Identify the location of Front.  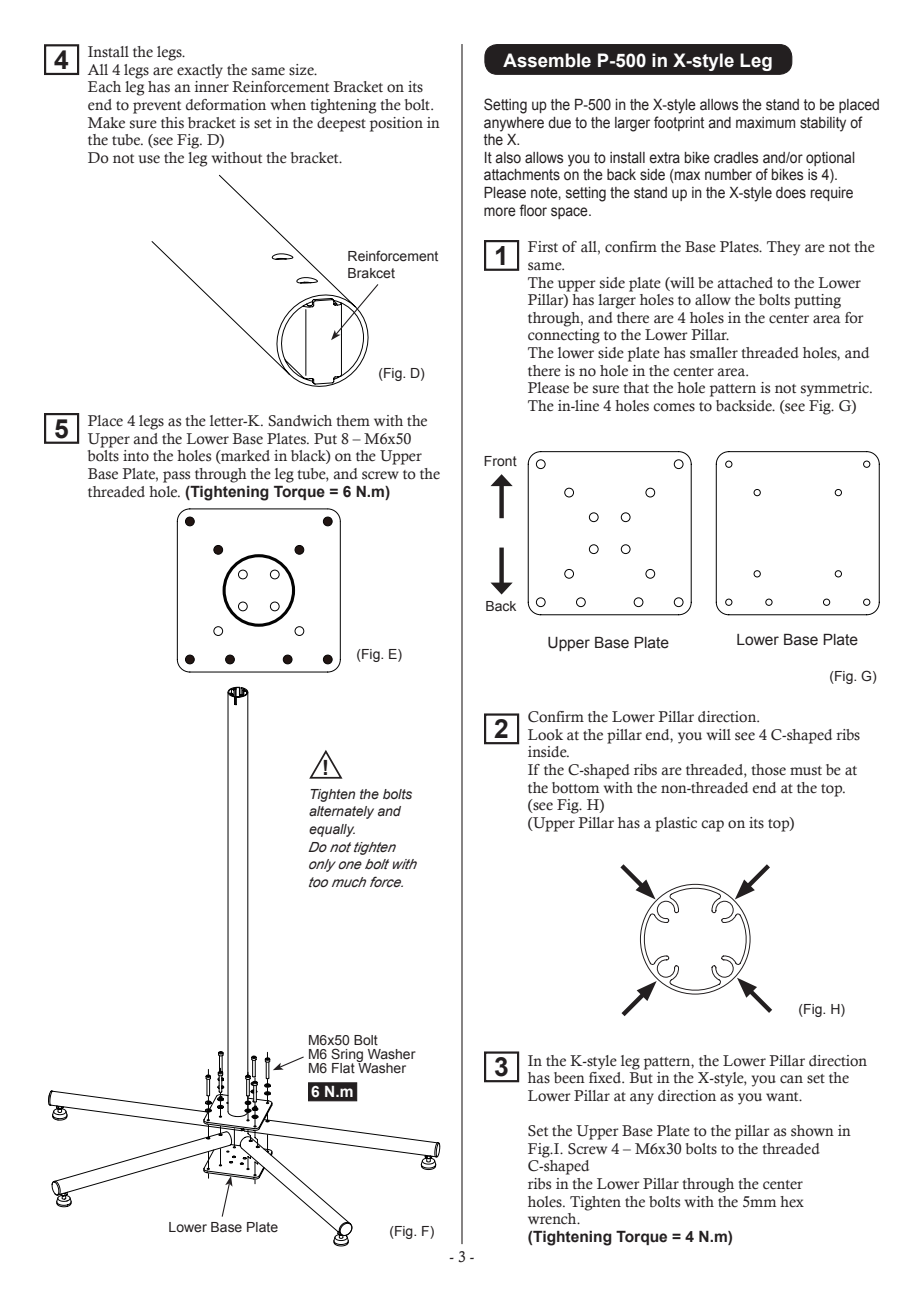
(500, 461).
